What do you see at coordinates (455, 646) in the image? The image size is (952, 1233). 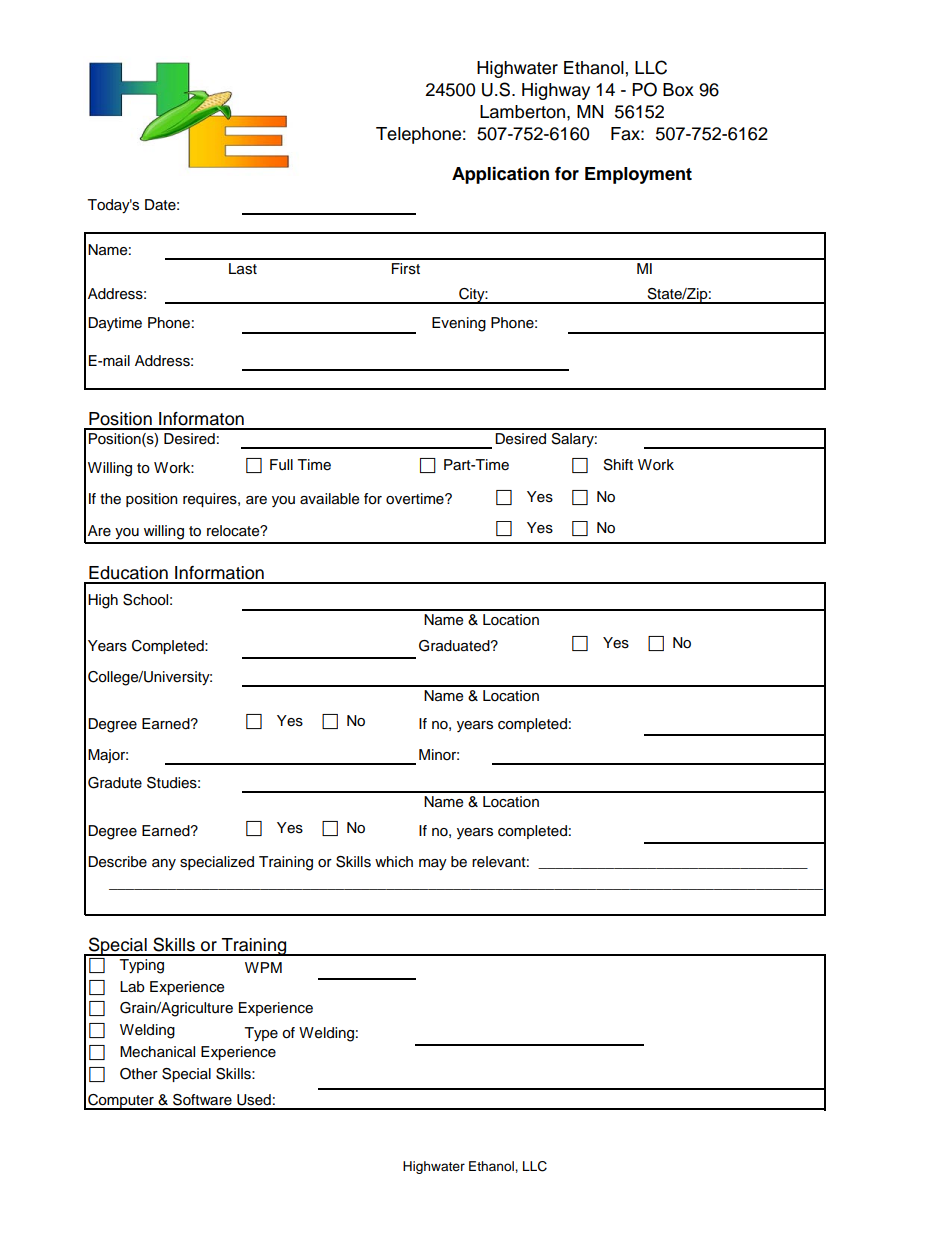 I see `Graduated` at bounding box center [455, 646].
